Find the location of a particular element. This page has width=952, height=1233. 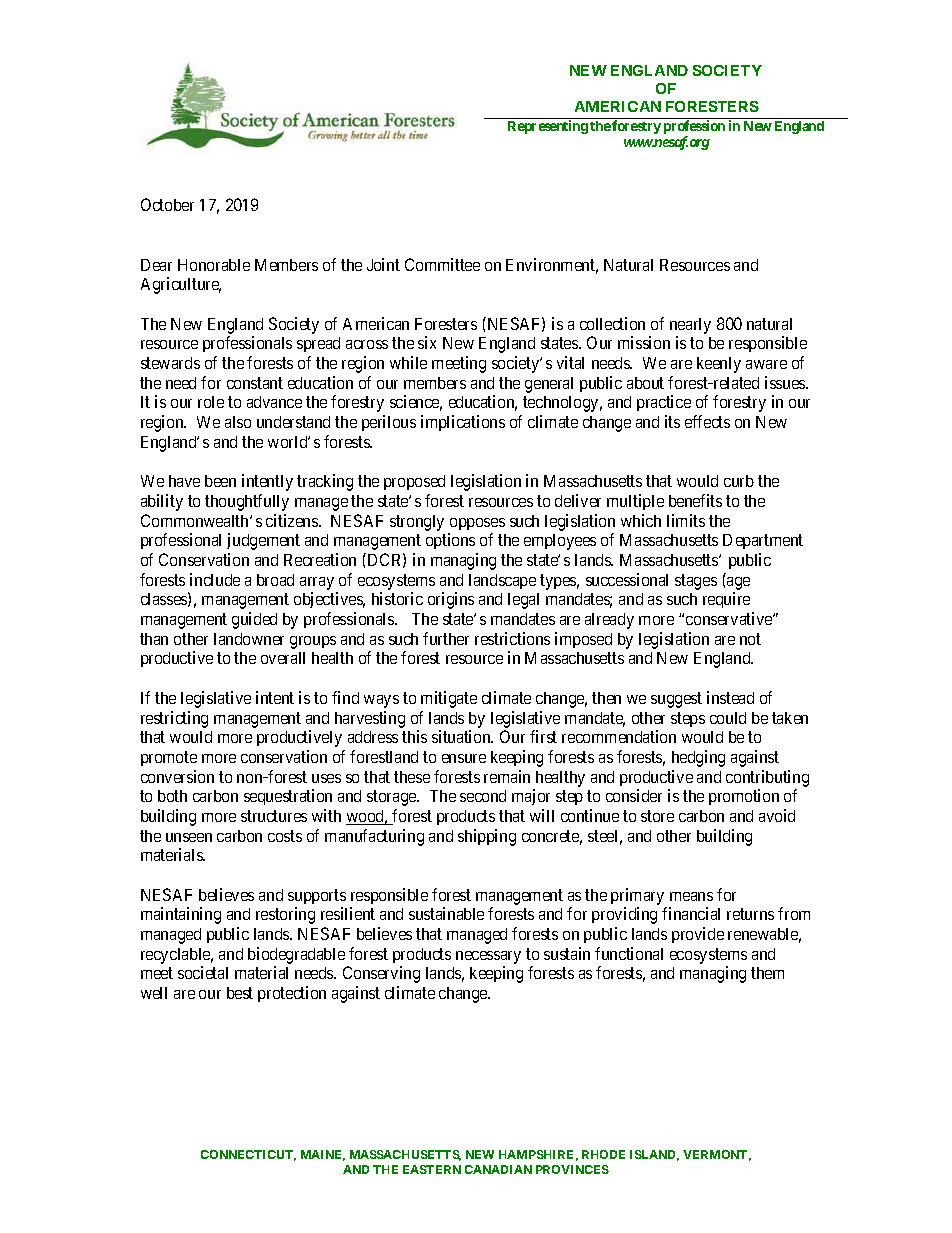

Honorable is located at coordinates (214, 265).
